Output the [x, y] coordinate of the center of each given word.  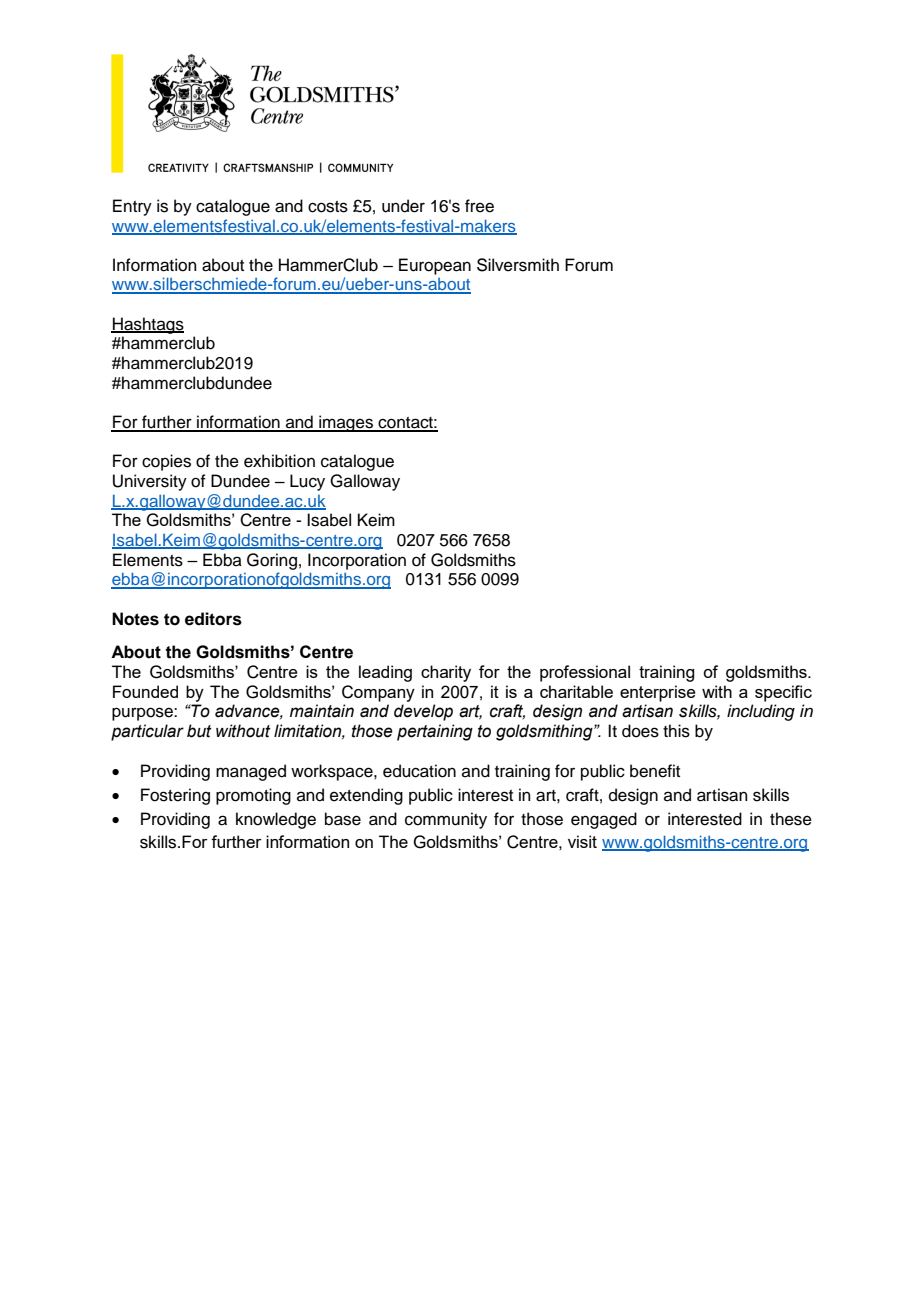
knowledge [276, 820]
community [446, 820]
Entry [132, 207]
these [791, 819]
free [479, 206]
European [435, 266]
